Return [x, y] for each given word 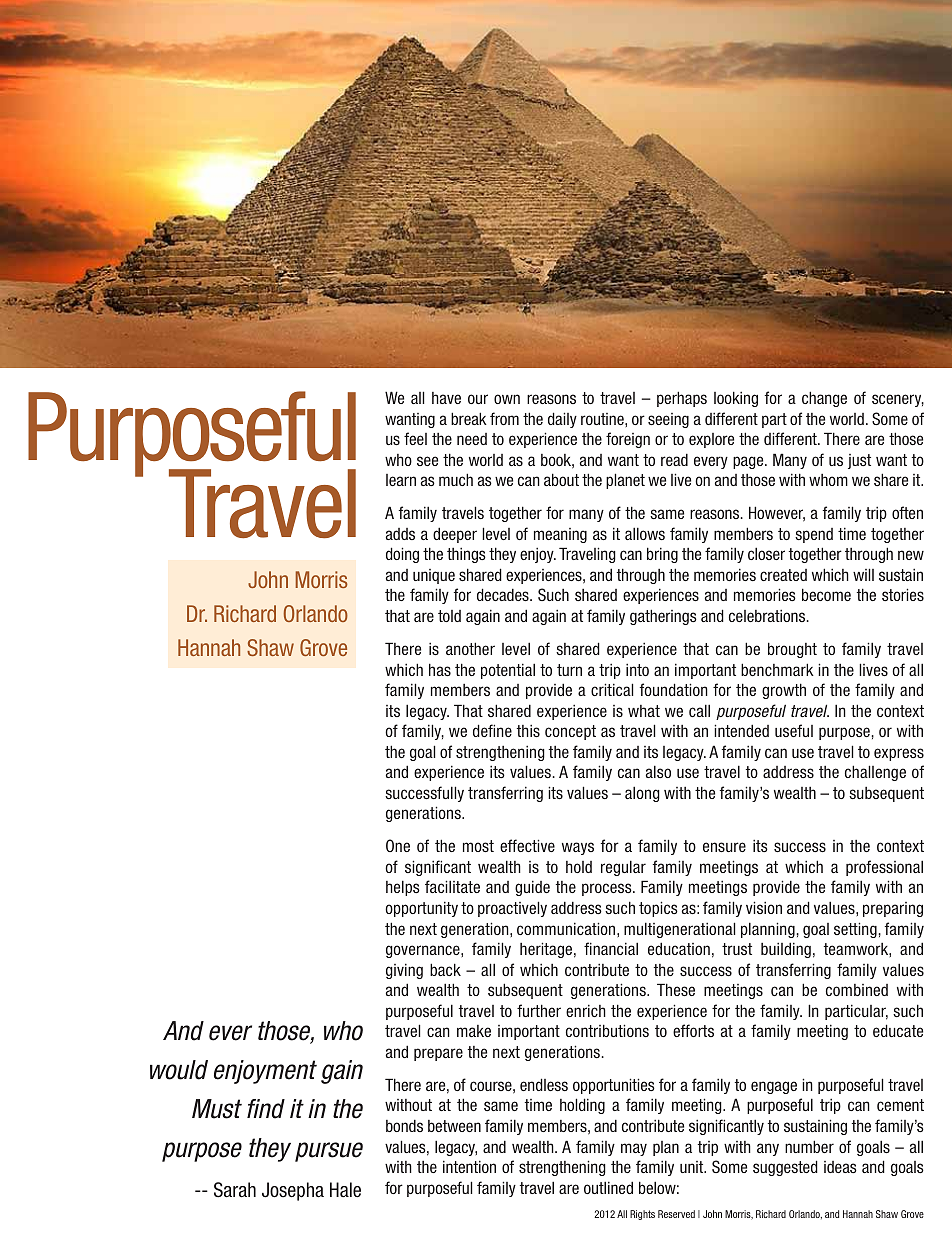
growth [784, 691]
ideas [840, 1167]
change [824, 399]
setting [855, 930]
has [440, 669]
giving [404, 971]
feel [415, 438]
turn [569, 670]
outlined [608, 1187]
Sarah [235, 1190]
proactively [512, 909]
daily [562, 420]
